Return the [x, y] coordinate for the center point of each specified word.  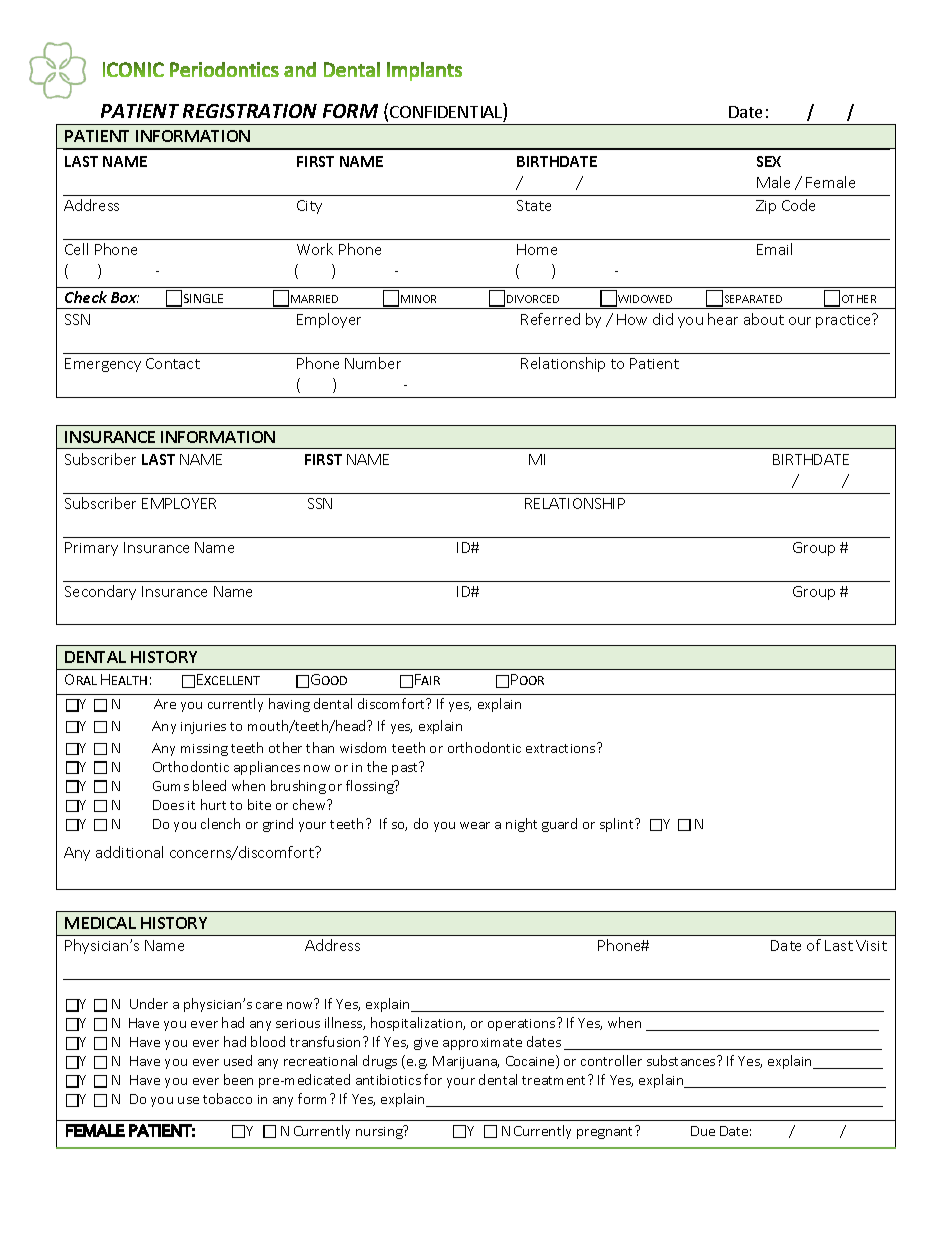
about [764, 319]
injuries [203, 728]
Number [373, 363]
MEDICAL [100, 923]
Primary [91, 549]
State [534, 205]
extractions [562, 748]
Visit [871, 945]
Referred [550, 319]
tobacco [227, 1098]
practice [844, 321]
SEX [769, 161]
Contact [173, 363]
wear [475, 825]
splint [618, 825]
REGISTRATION [250, 111]
